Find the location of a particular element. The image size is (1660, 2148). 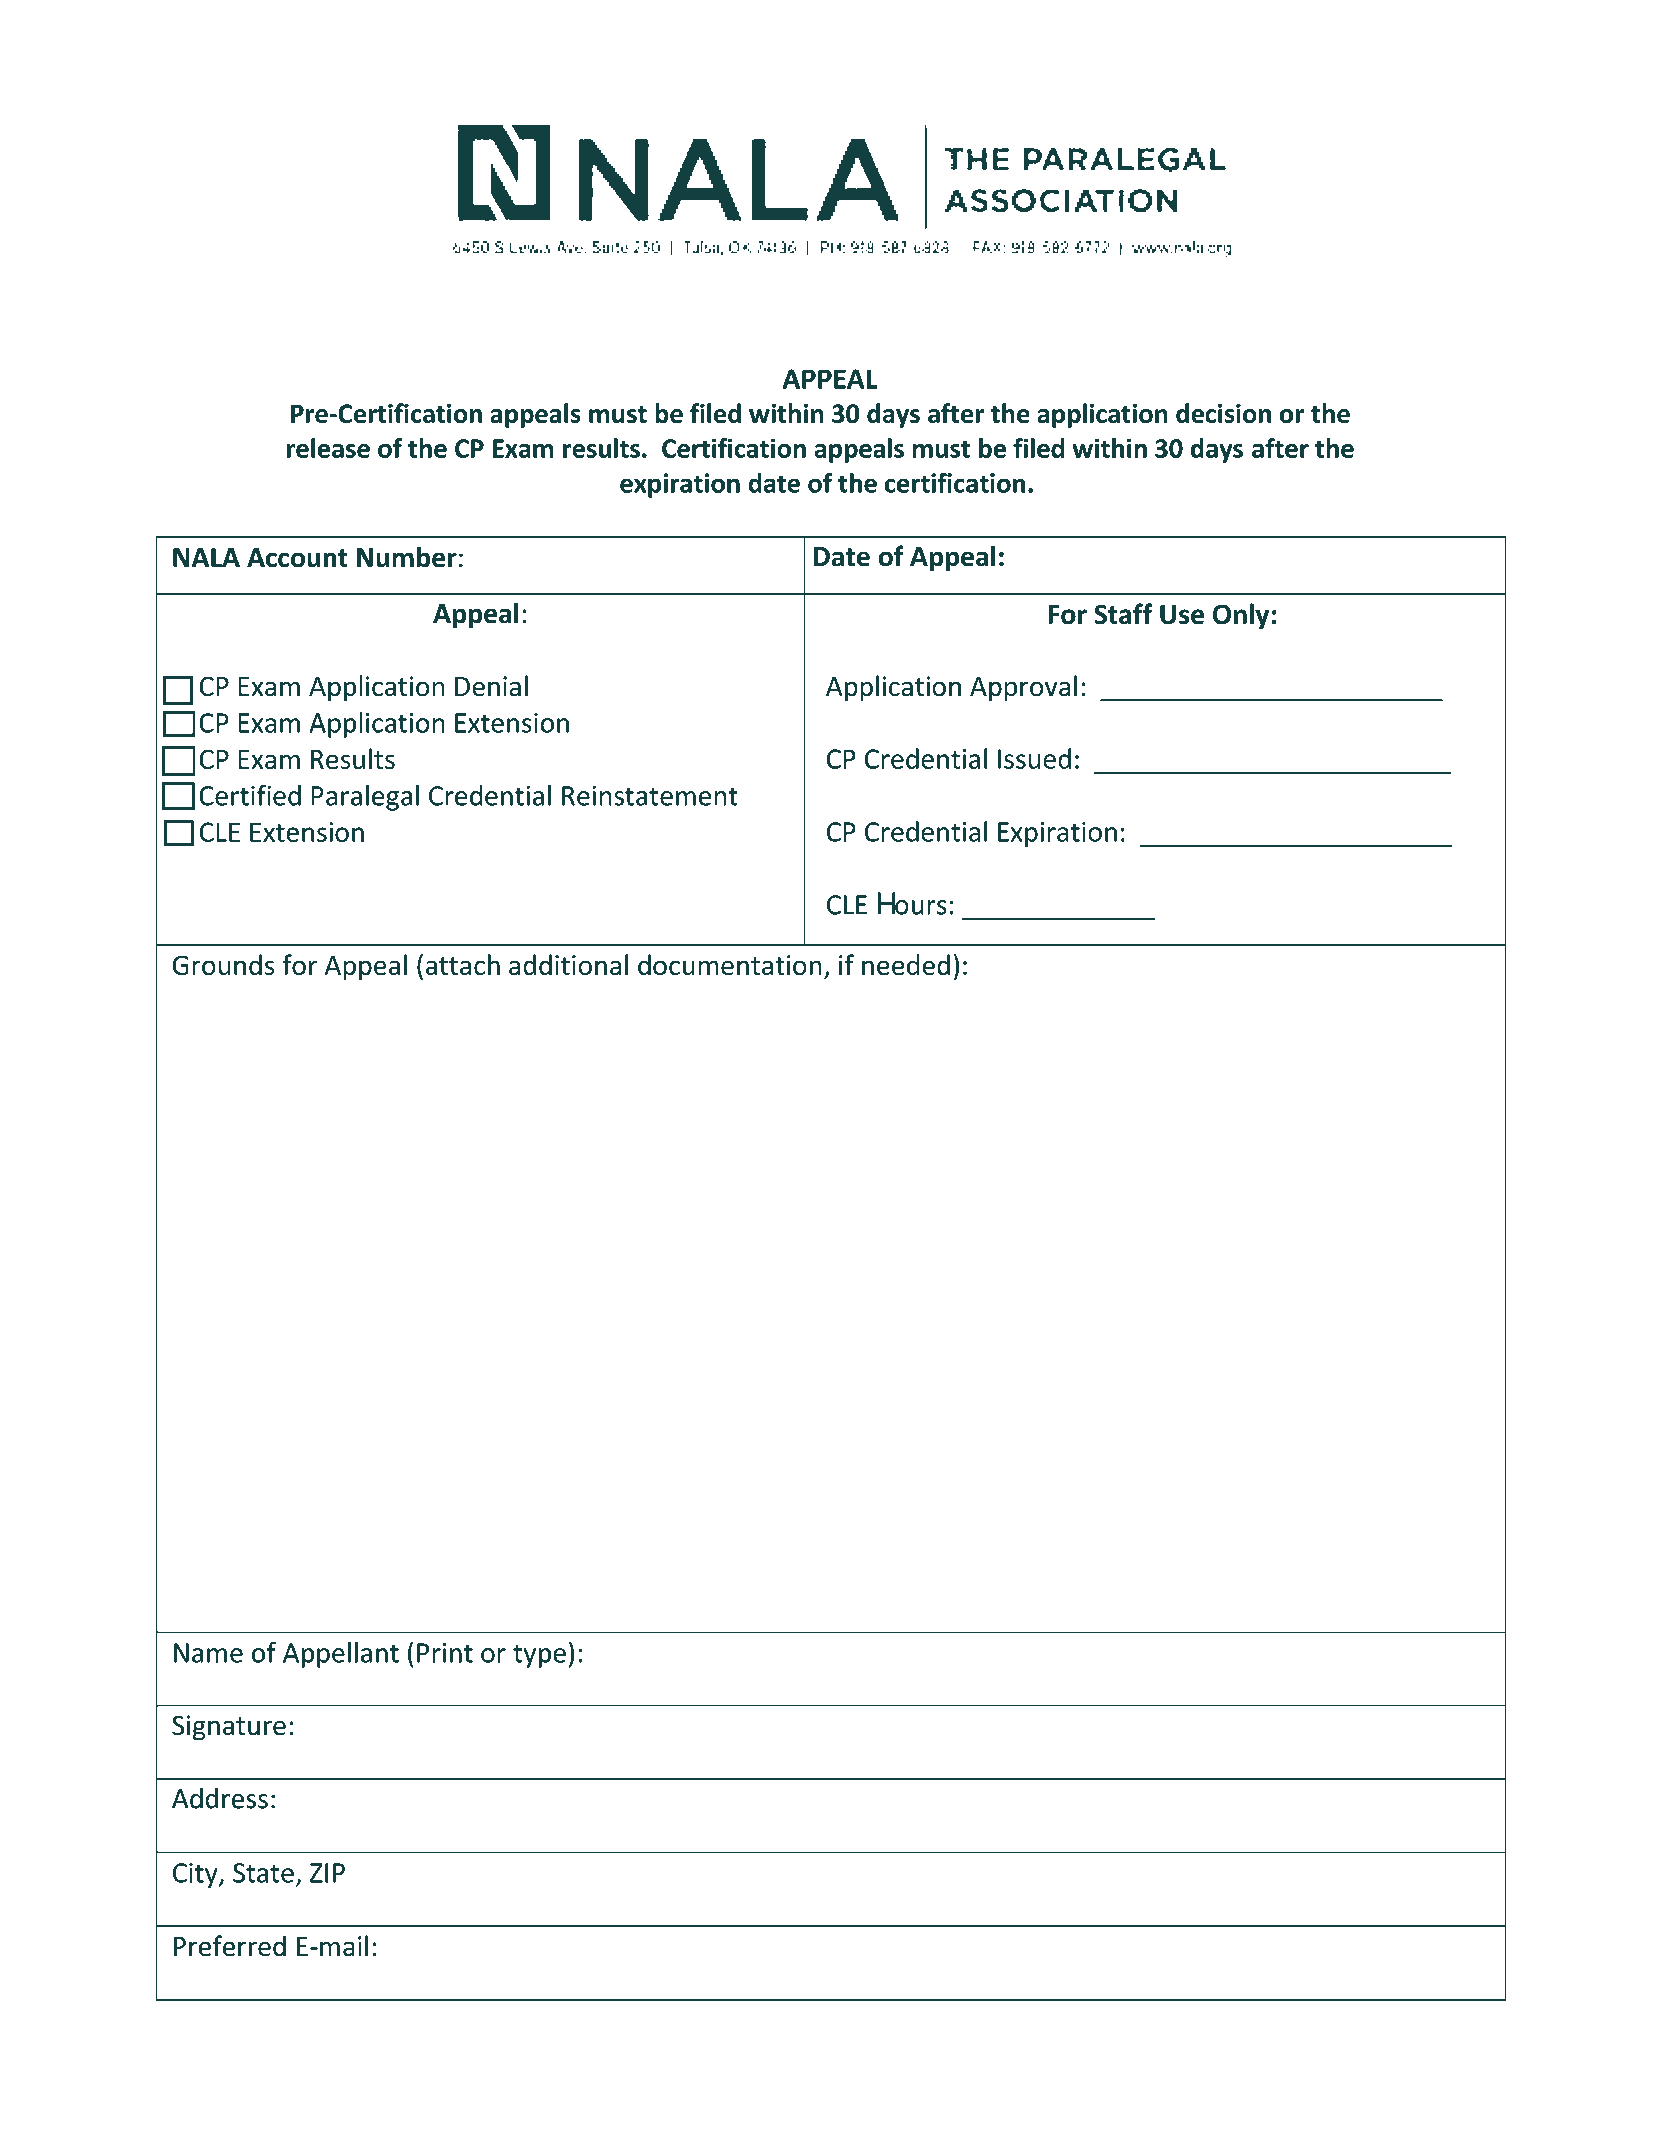

ZIP is located at coordinates (327, 1873).
